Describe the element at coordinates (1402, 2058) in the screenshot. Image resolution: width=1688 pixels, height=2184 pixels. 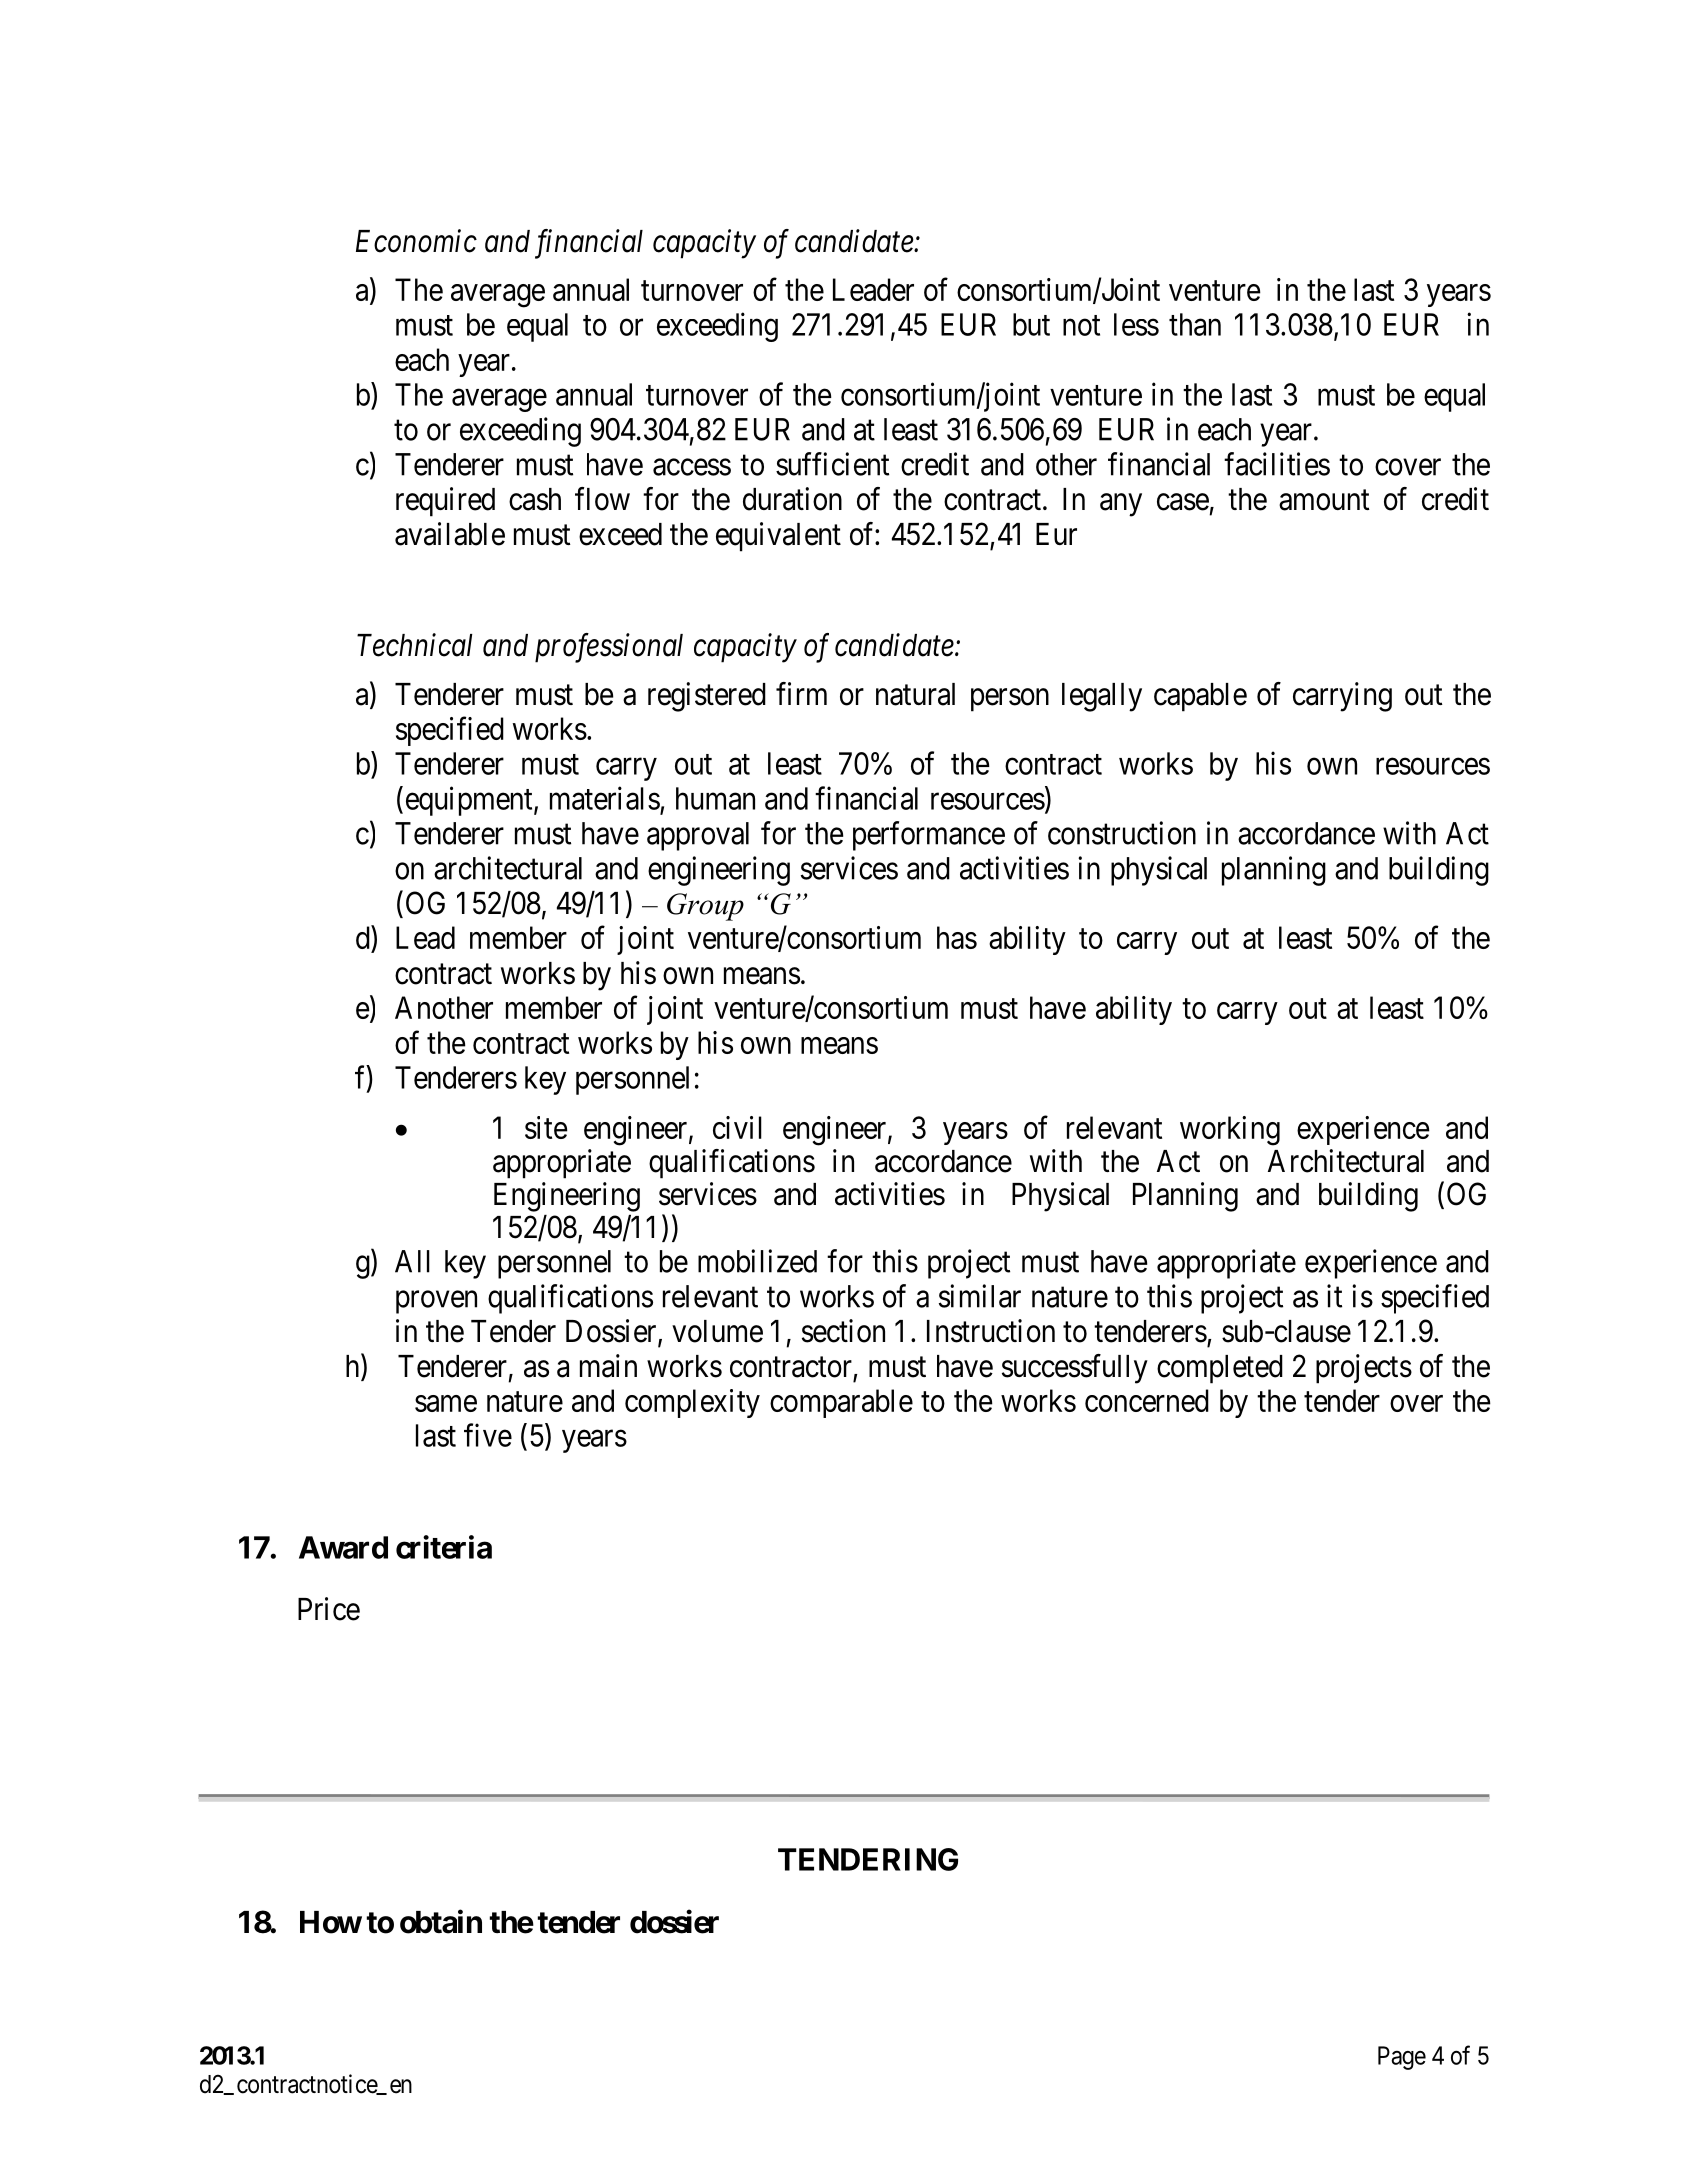
I see `Page` at that location.
